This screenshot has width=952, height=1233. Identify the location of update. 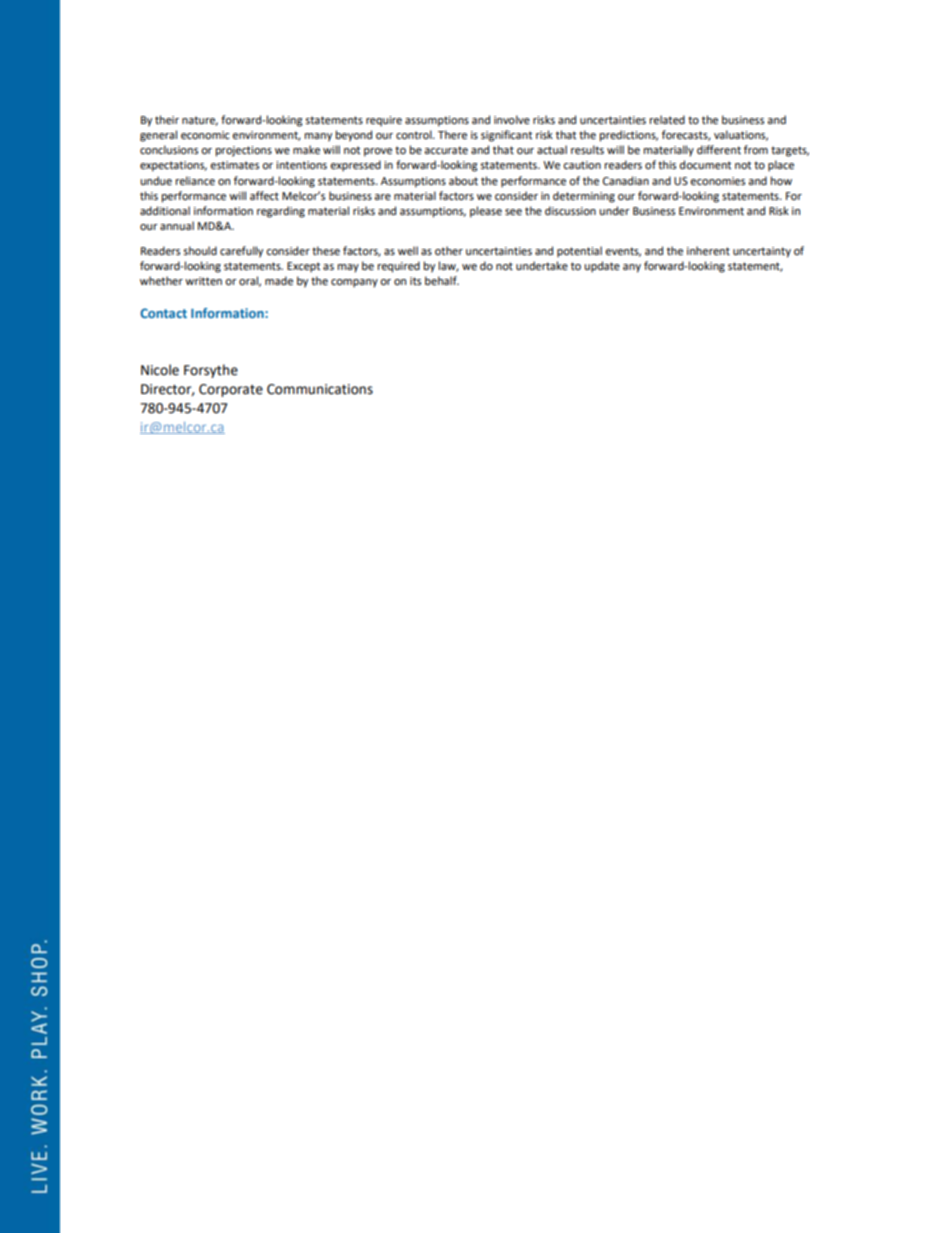
(602, 267).
